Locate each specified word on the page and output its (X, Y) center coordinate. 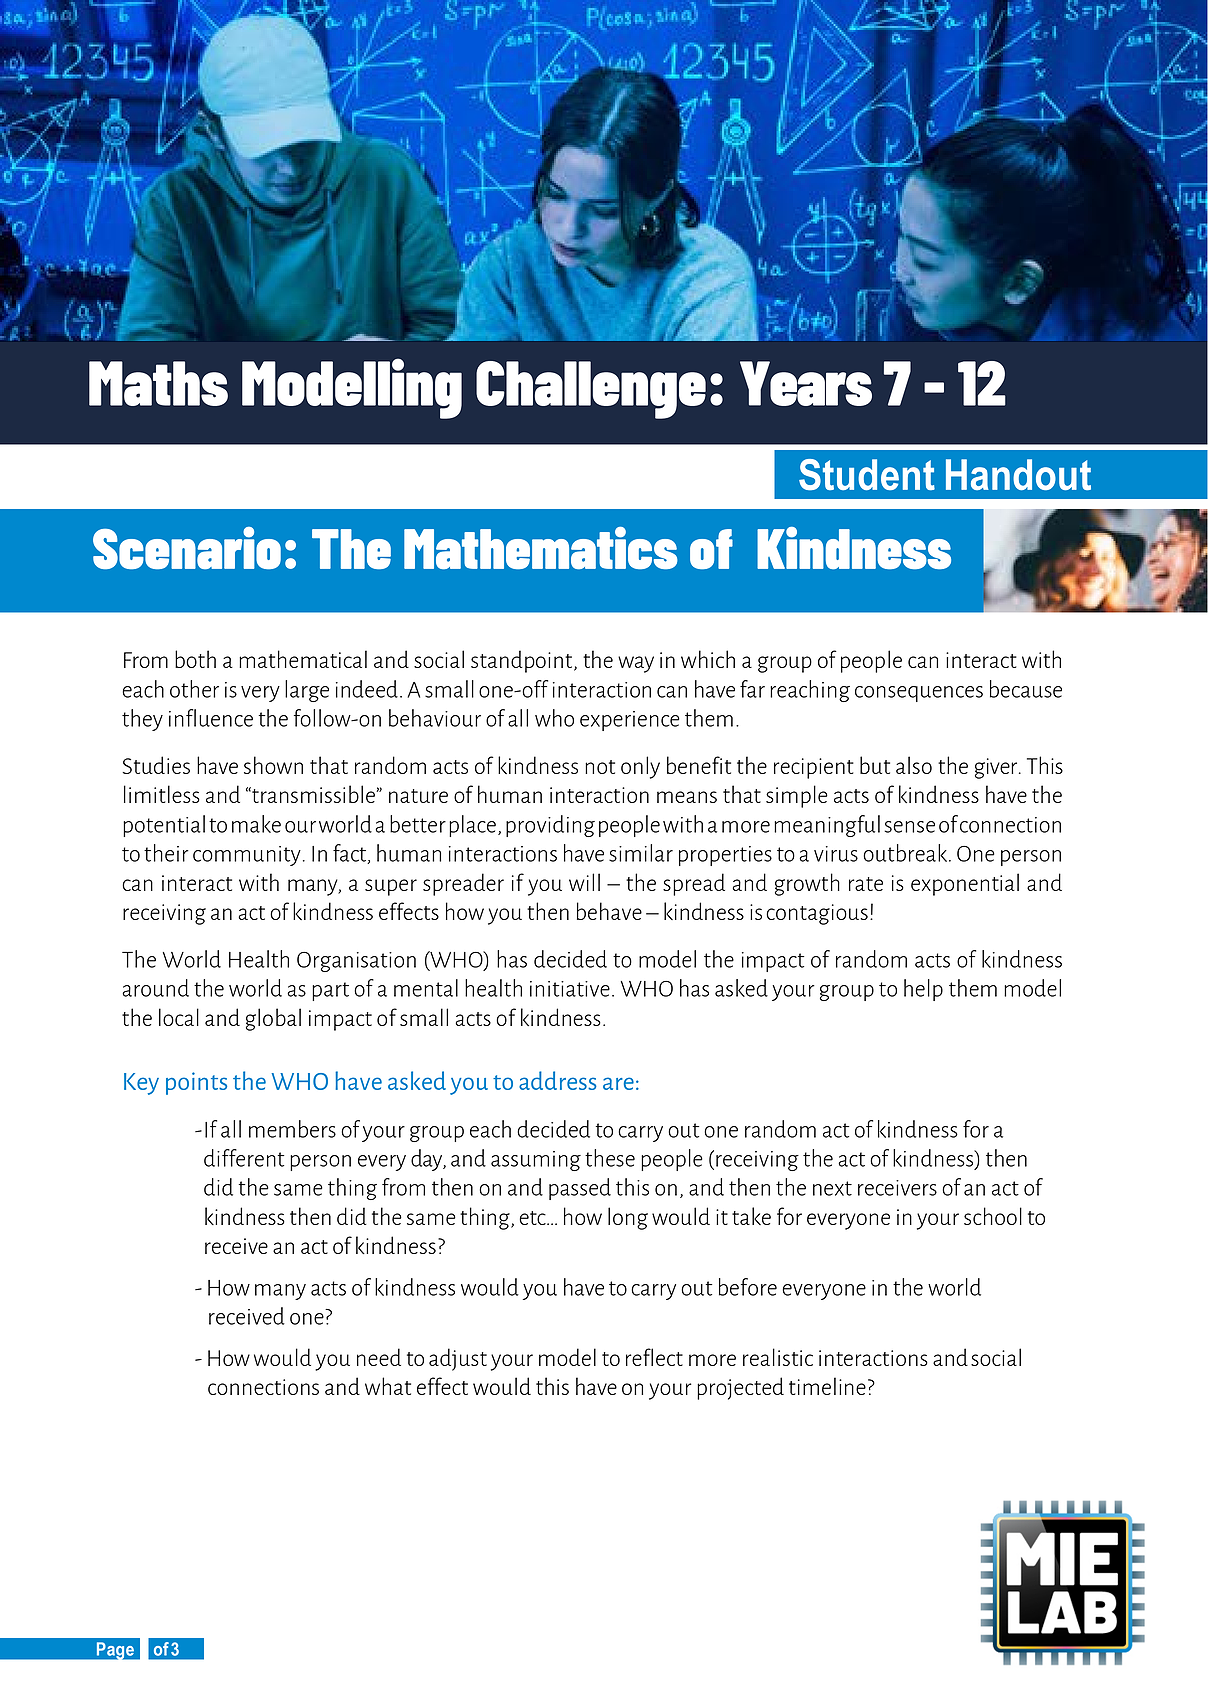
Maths (158, 383)
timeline (827, 1386)
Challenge (591, 390)
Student (867, 475)
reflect (654, 1357)
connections (263, 1387)
